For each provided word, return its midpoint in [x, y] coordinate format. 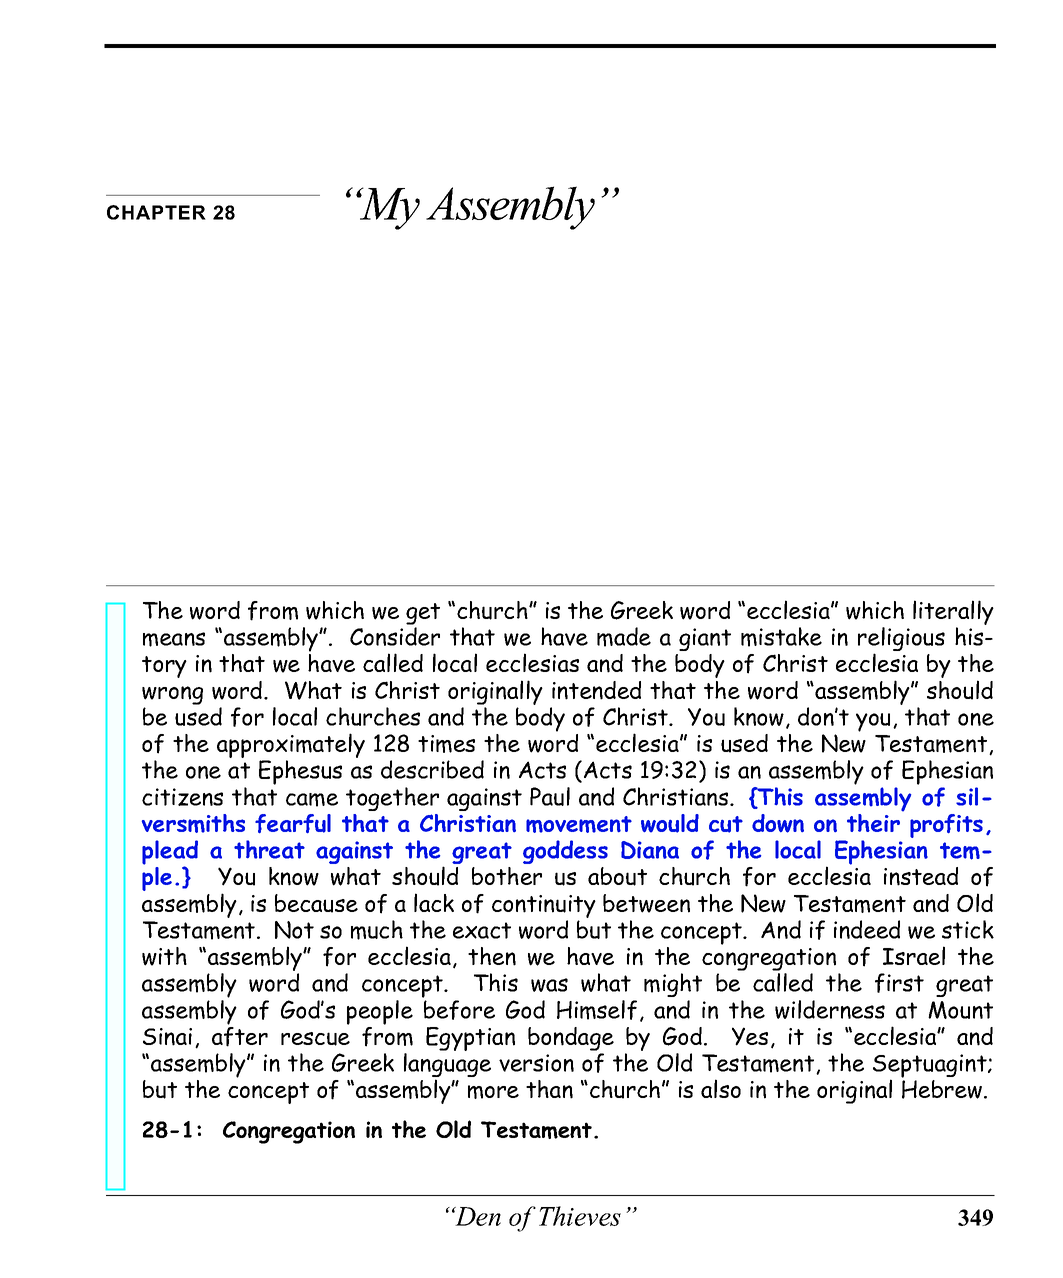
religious [901, 640]
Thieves [580, 1216]
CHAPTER [156, 212]
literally [953, 612]
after [240, 1037]
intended [596, 690]
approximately [291, 747]
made [624, 637]
